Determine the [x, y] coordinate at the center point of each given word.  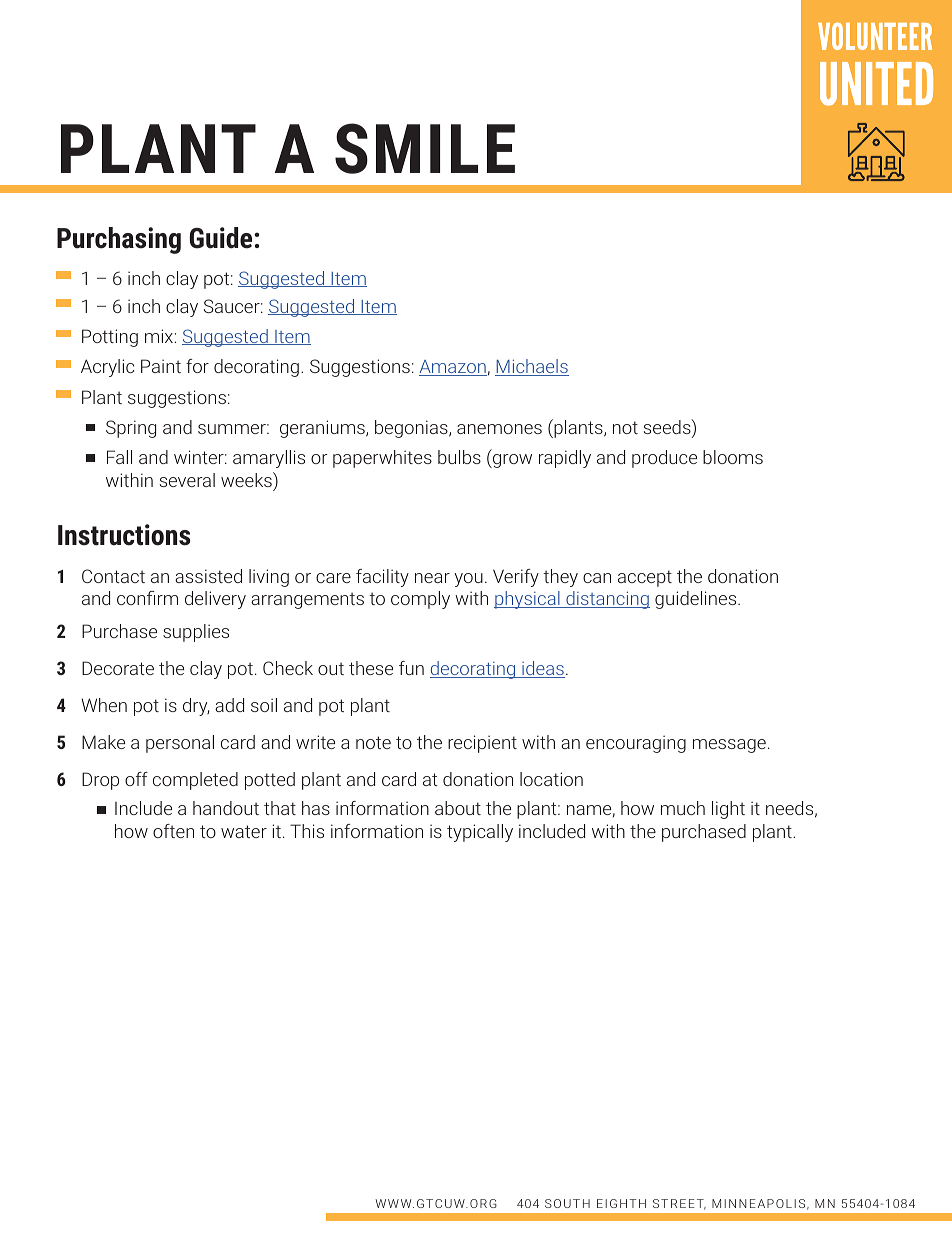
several [187, 480]
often [173, 831]
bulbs [459, 457]
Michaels [532, 367]
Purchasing [119, 240]
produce [664, 459]
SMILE [425, 148]
